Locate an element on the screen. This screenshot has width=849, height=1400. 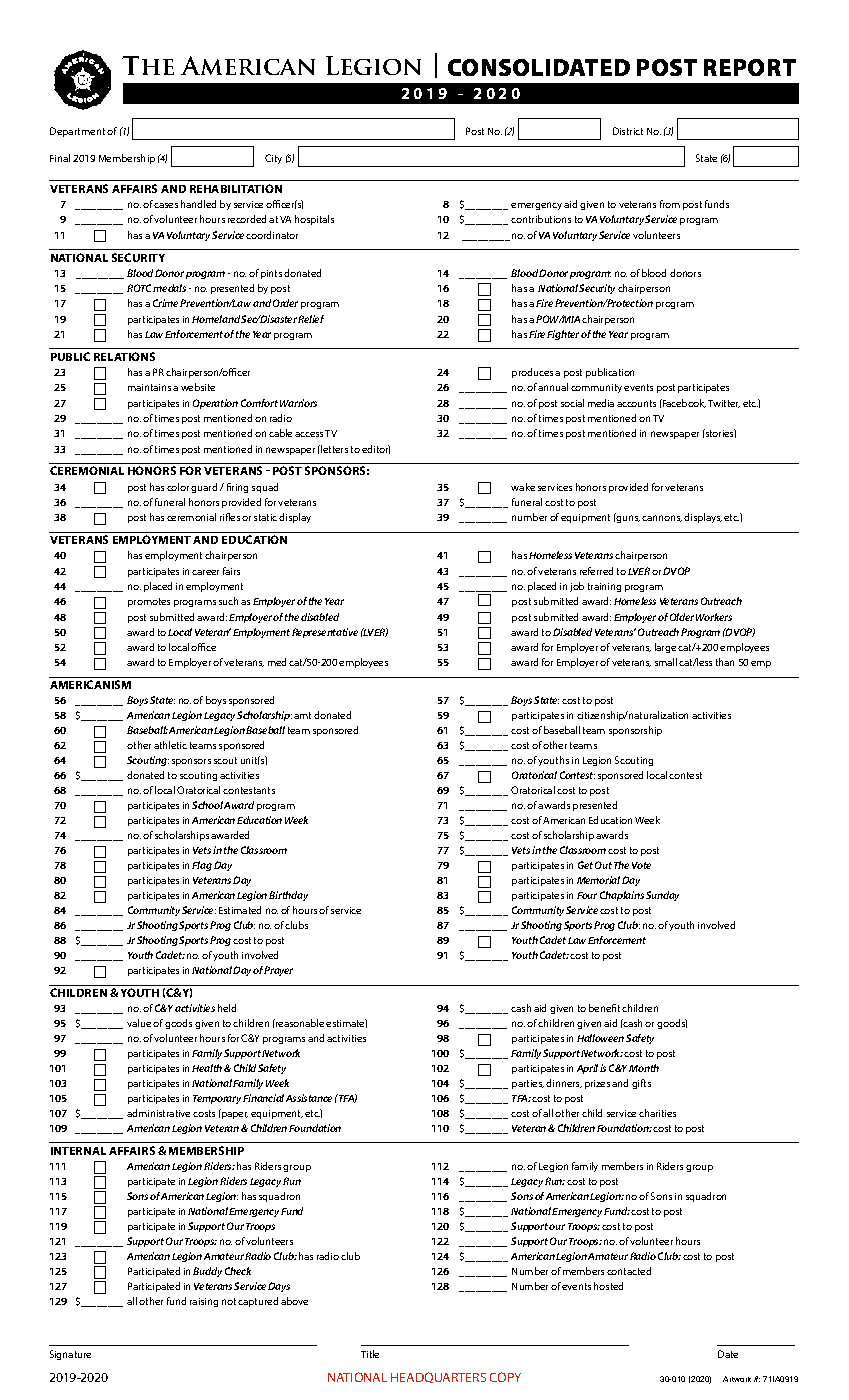
Sunday is located at coordinates (662, 896).
